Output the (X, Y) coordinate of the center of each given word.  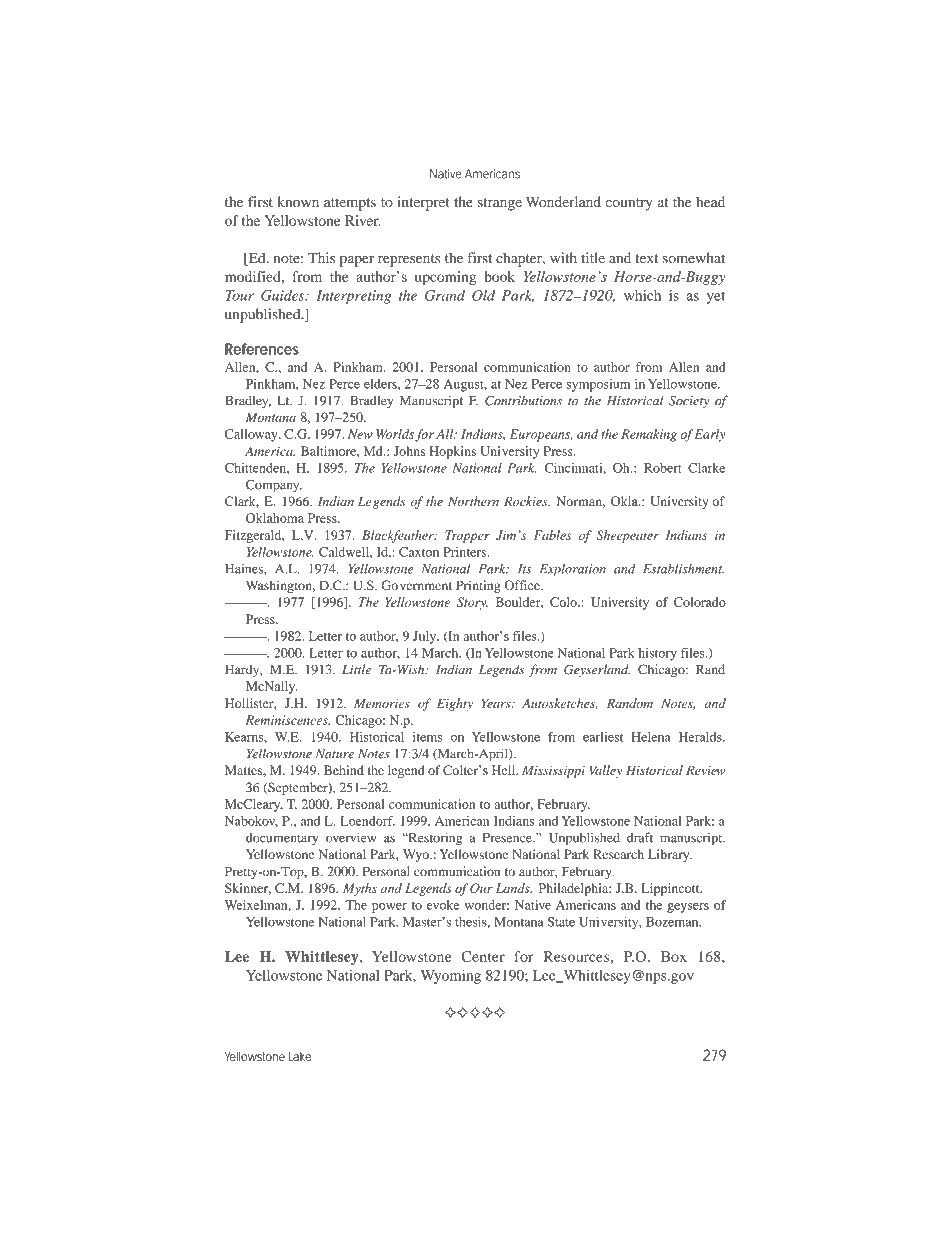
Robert (663, 468)
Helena (651, 737)
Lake (300, 1056)
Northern (473, 501)
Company (274, 486)
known (298, 202)
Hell (505, 770)
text (646, 259)
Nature (335, 754)
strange (500, 204)
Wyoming (450, 977)
